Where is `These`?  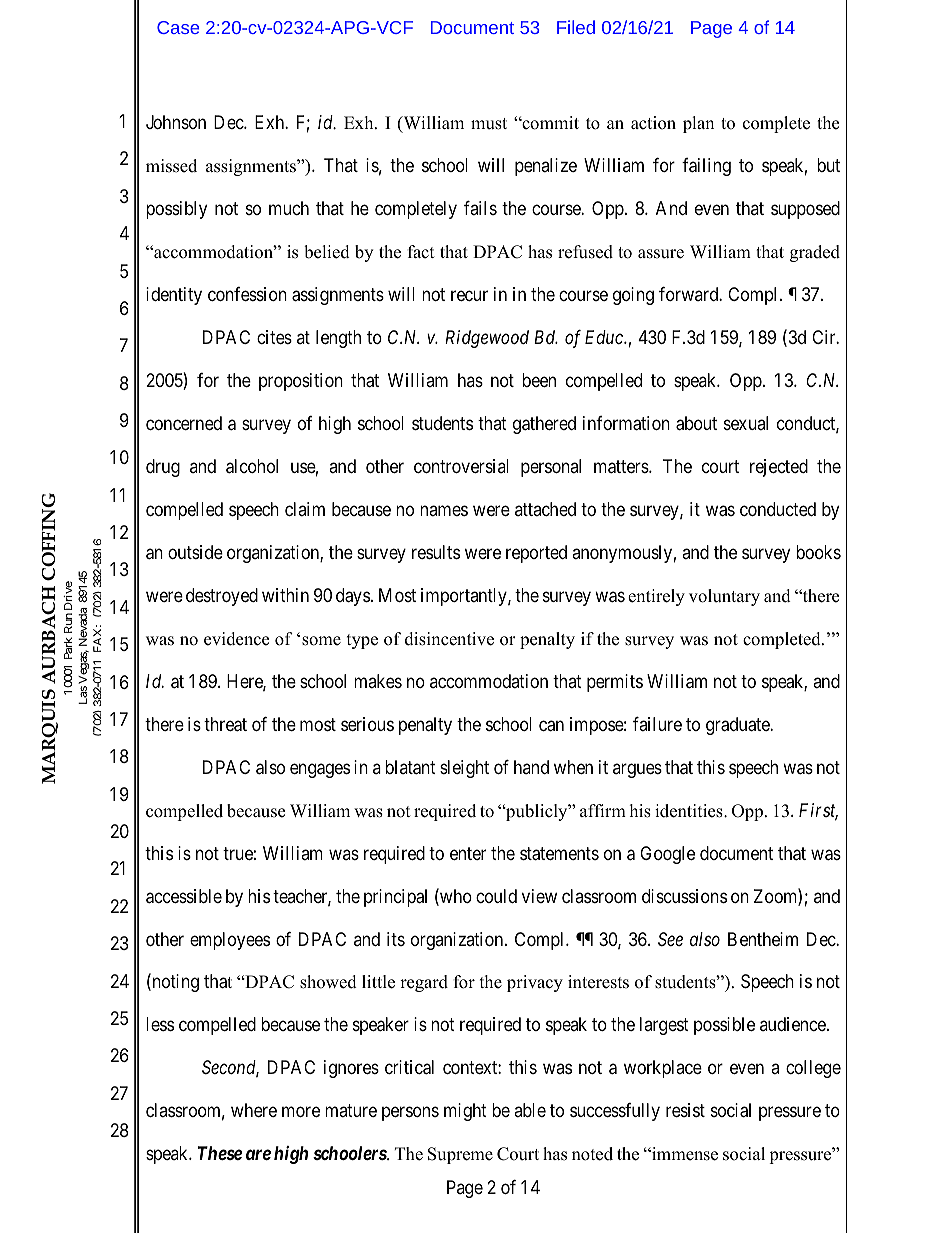
These is located at coordinates (220, 1153).
